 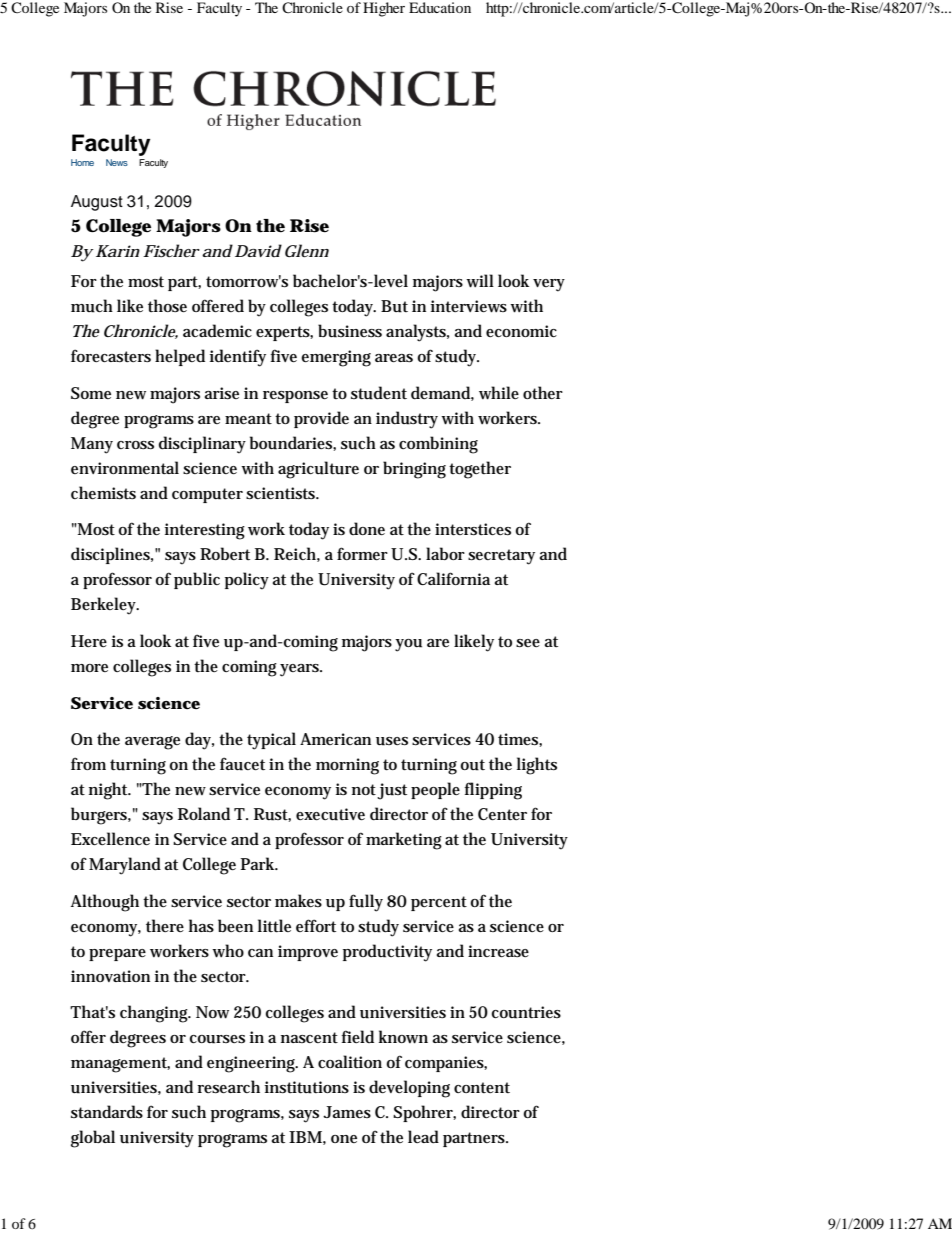 I want to click on Education, so click(x=440, y=7).
